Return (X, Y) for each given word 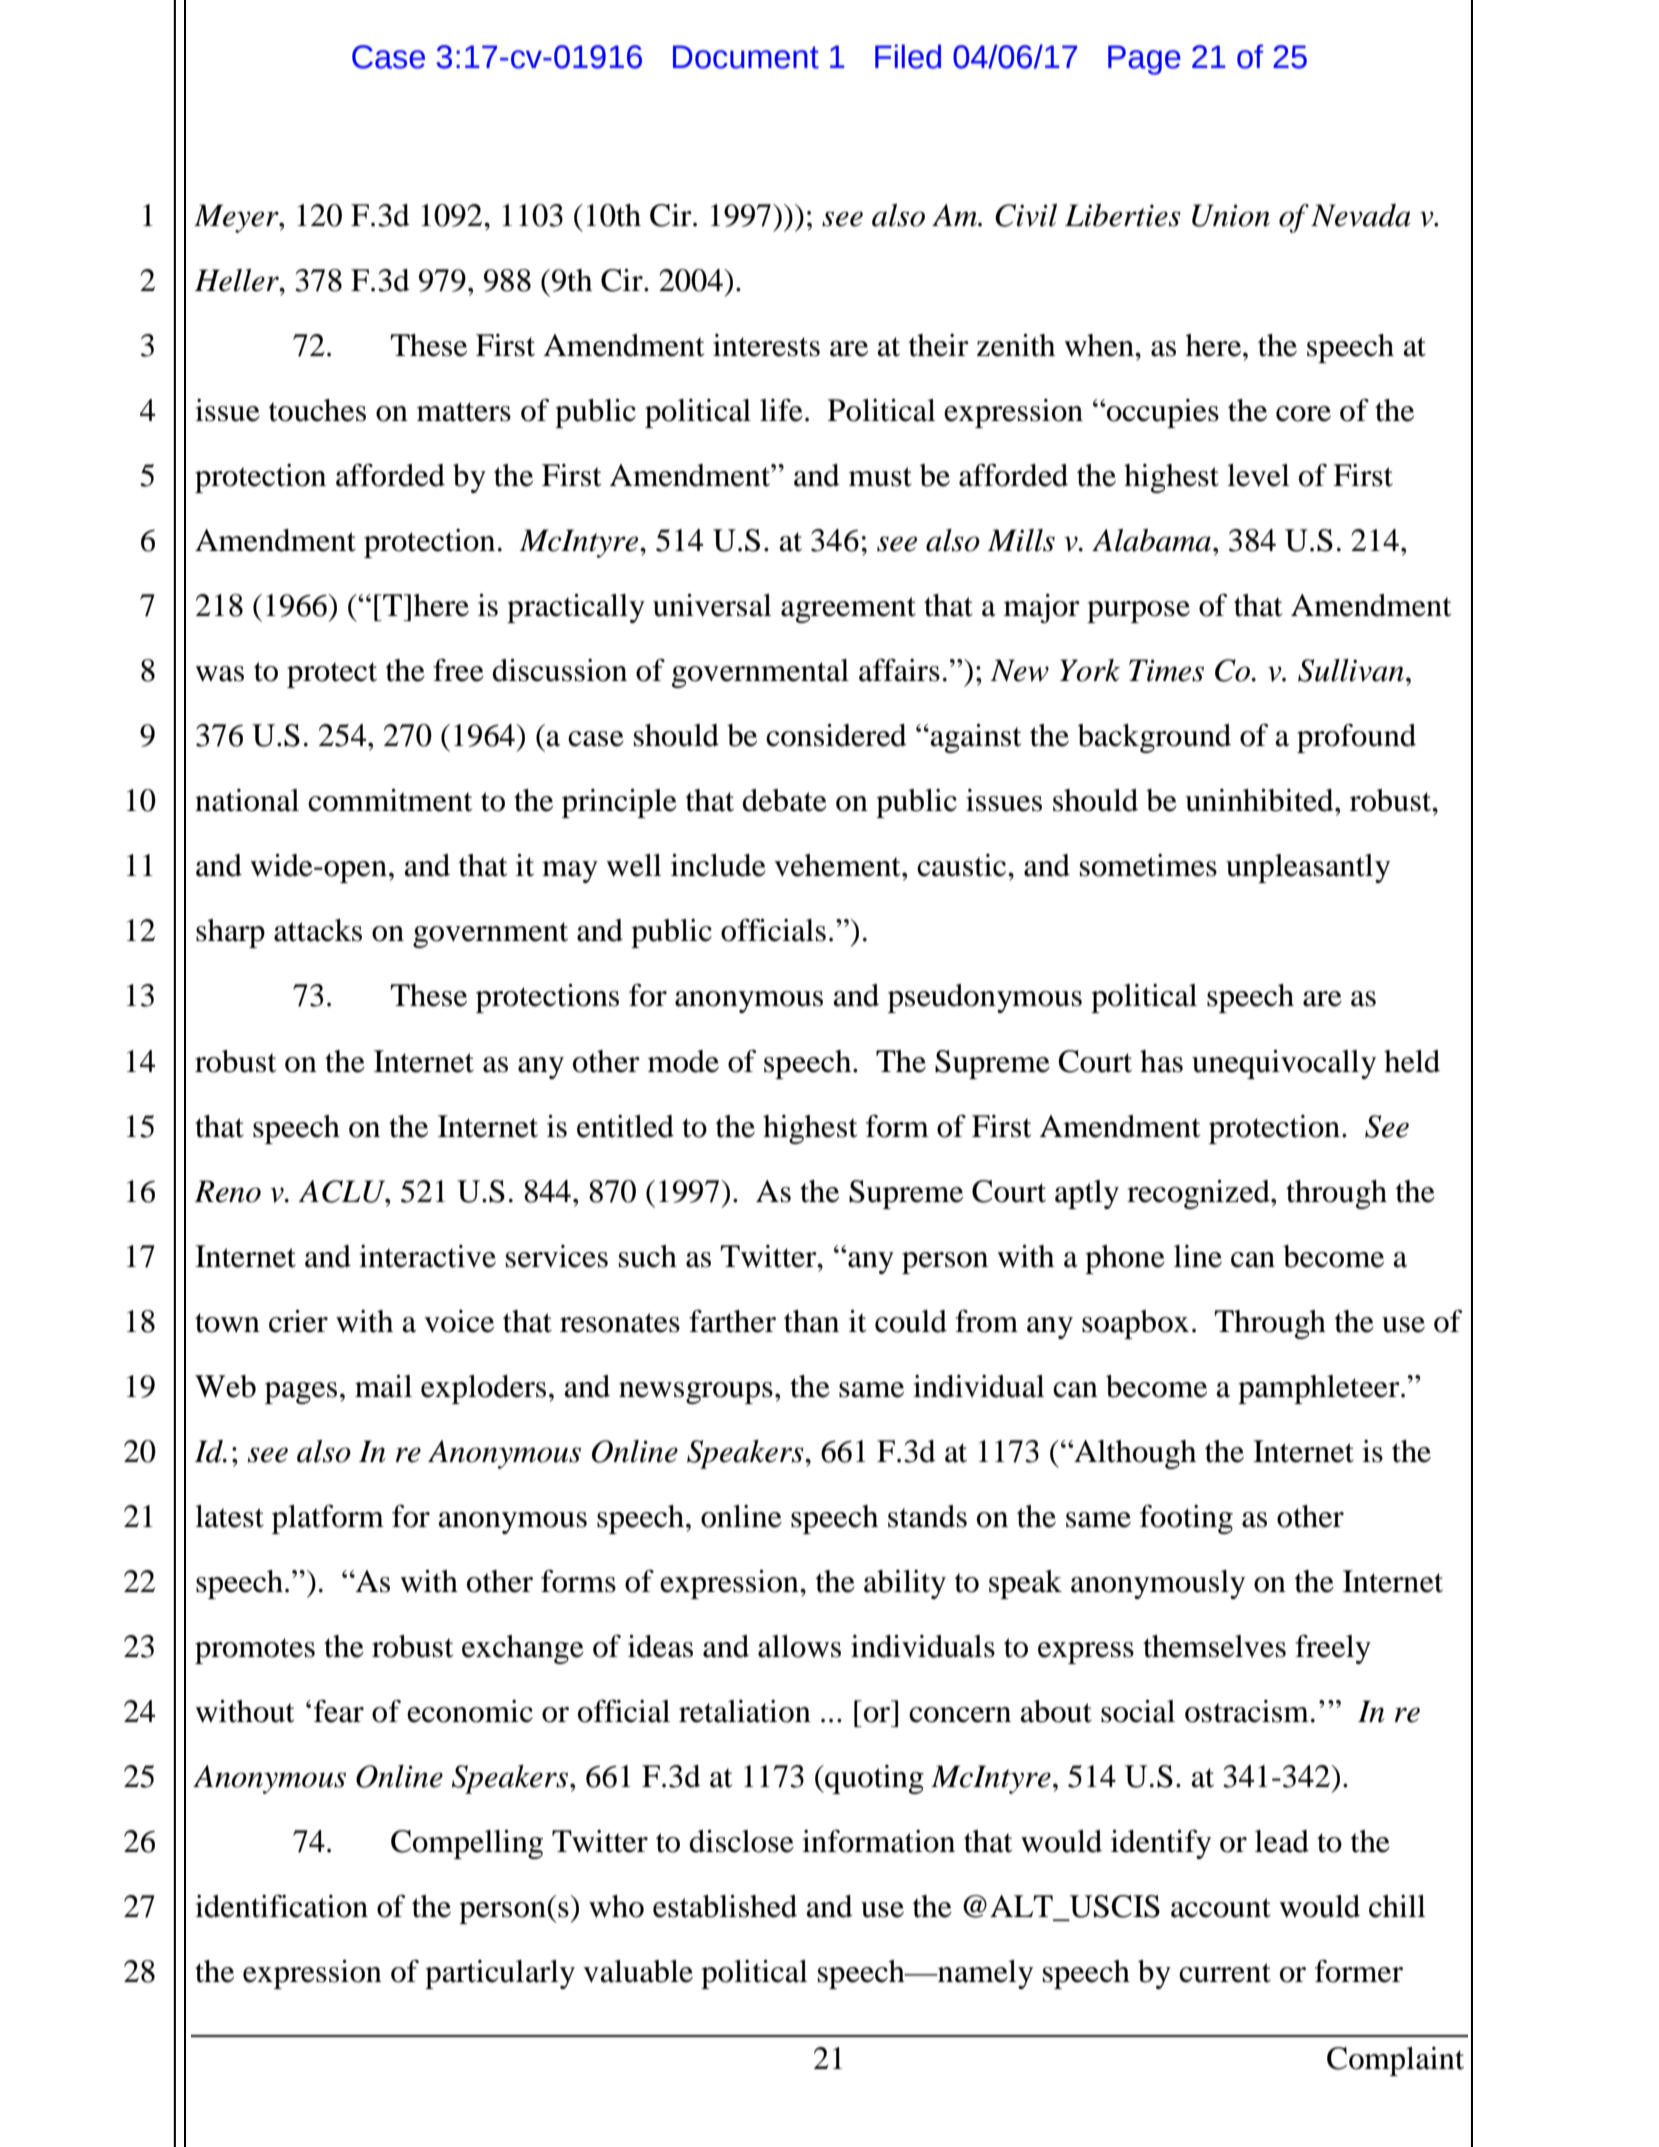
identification (281, 1906)
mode (683, 1061)
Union (1231, 215)
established (725, 1906)
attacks (318, 930)
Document (746, 57)
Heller (237, 280)
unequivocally (1284, 1064)
